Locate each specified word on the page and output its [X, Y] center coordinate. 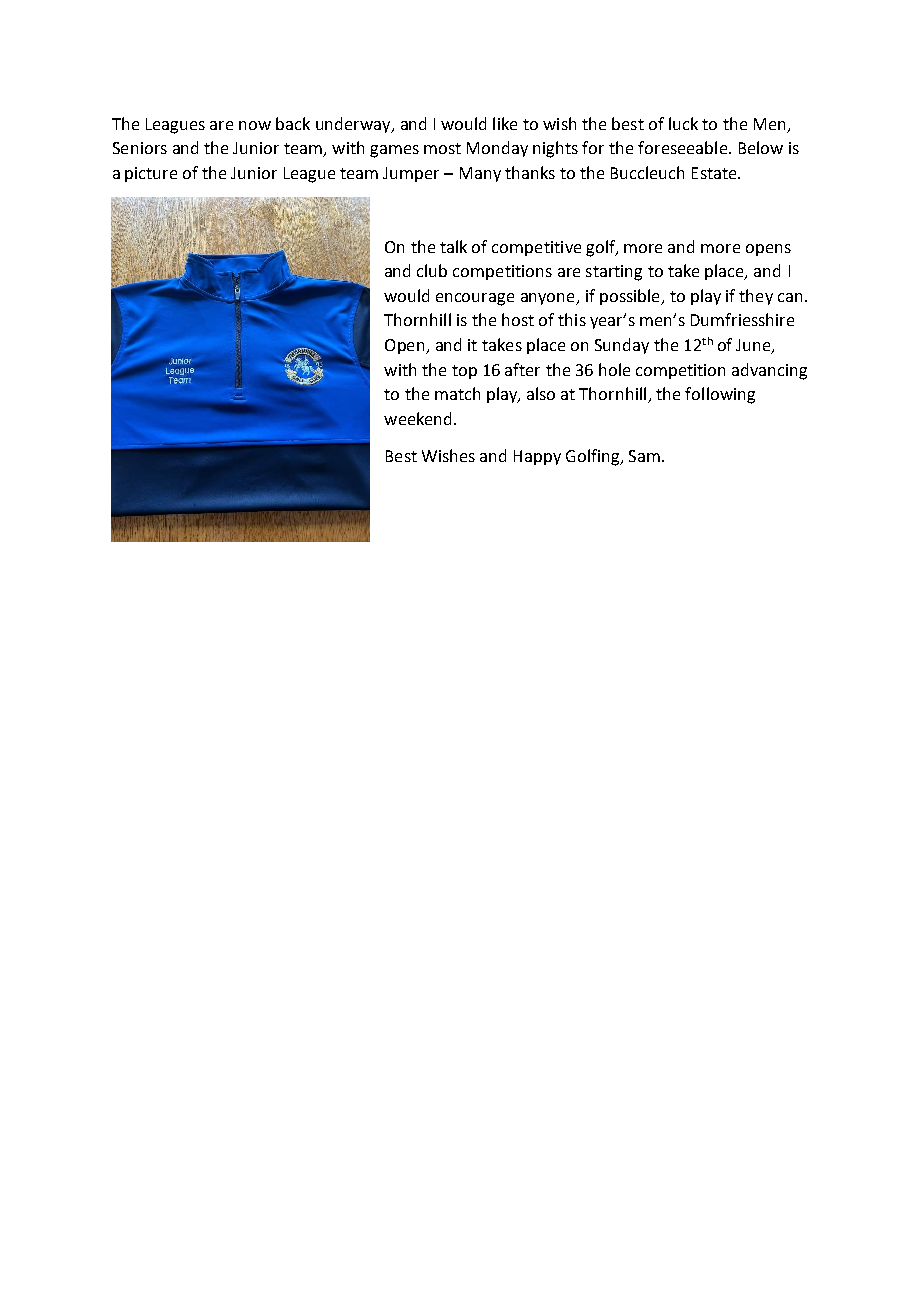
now [255, 125]
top [464, 372]
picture [151, 174]
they [756, 297]
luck [683, 123]
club [432, 270]
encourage [475, 299]
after [522, 369]
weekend [419, 418]
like [505, 123]
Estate [715, 173]
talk [453, 246]
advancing [769, 371]
